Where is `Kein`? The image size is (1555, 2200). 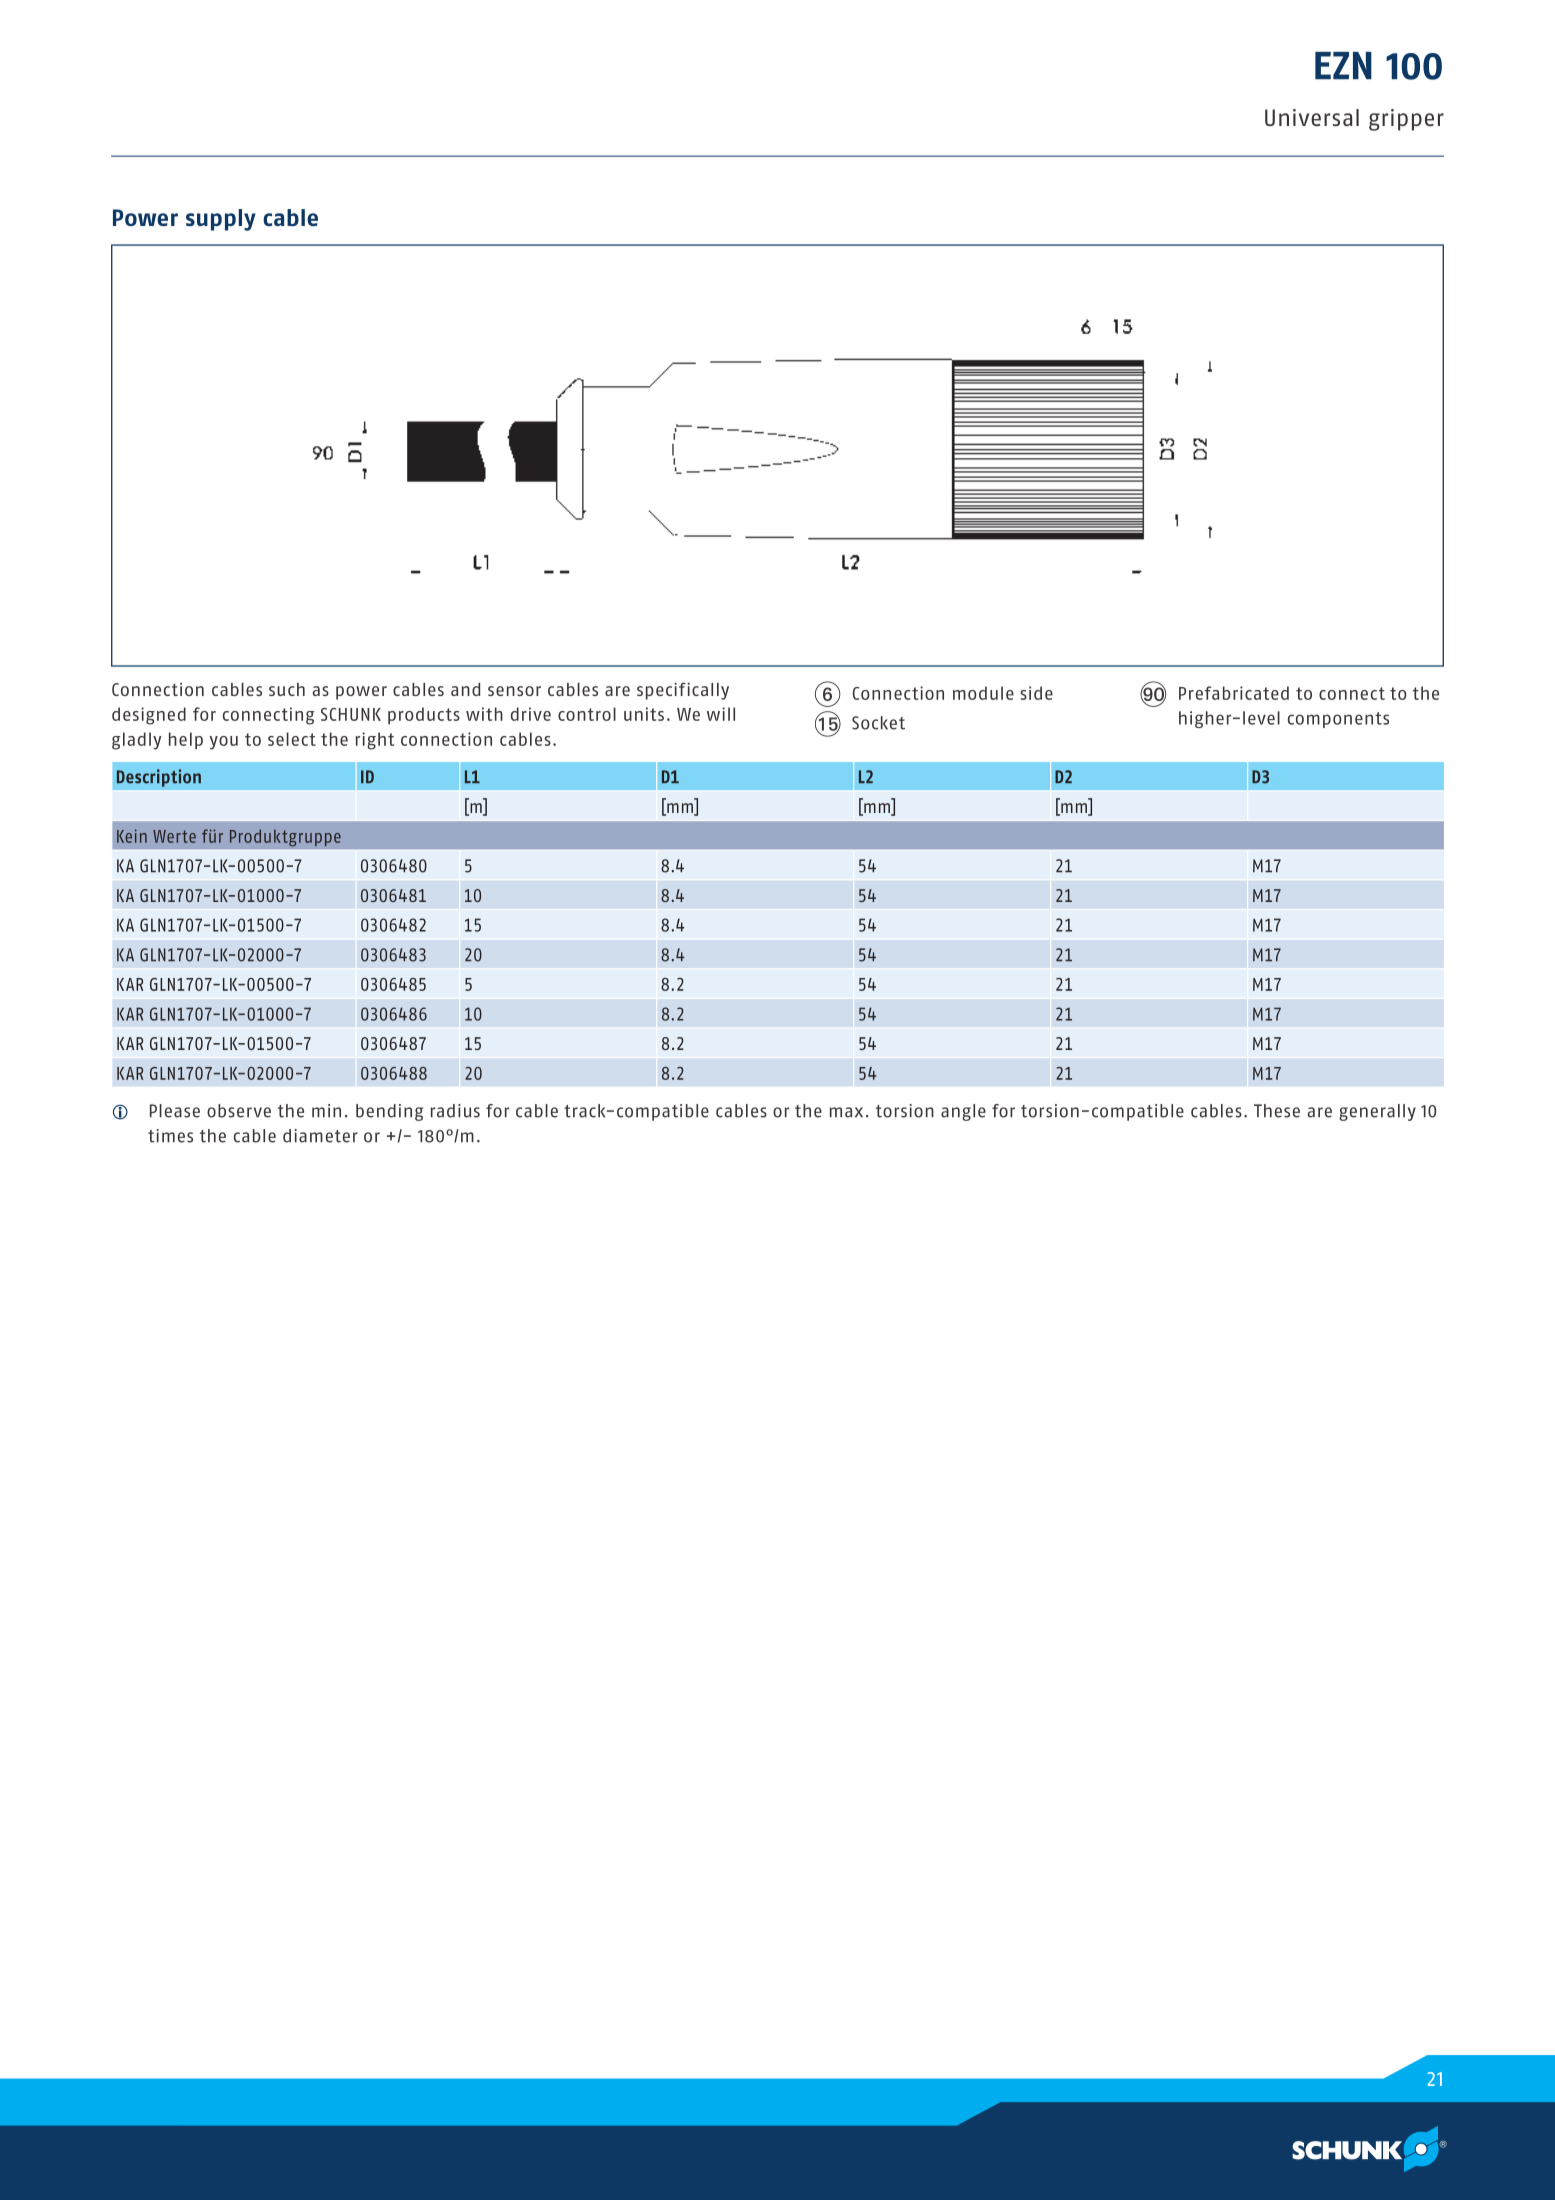 Kein is located at coordinates (132, 836).
